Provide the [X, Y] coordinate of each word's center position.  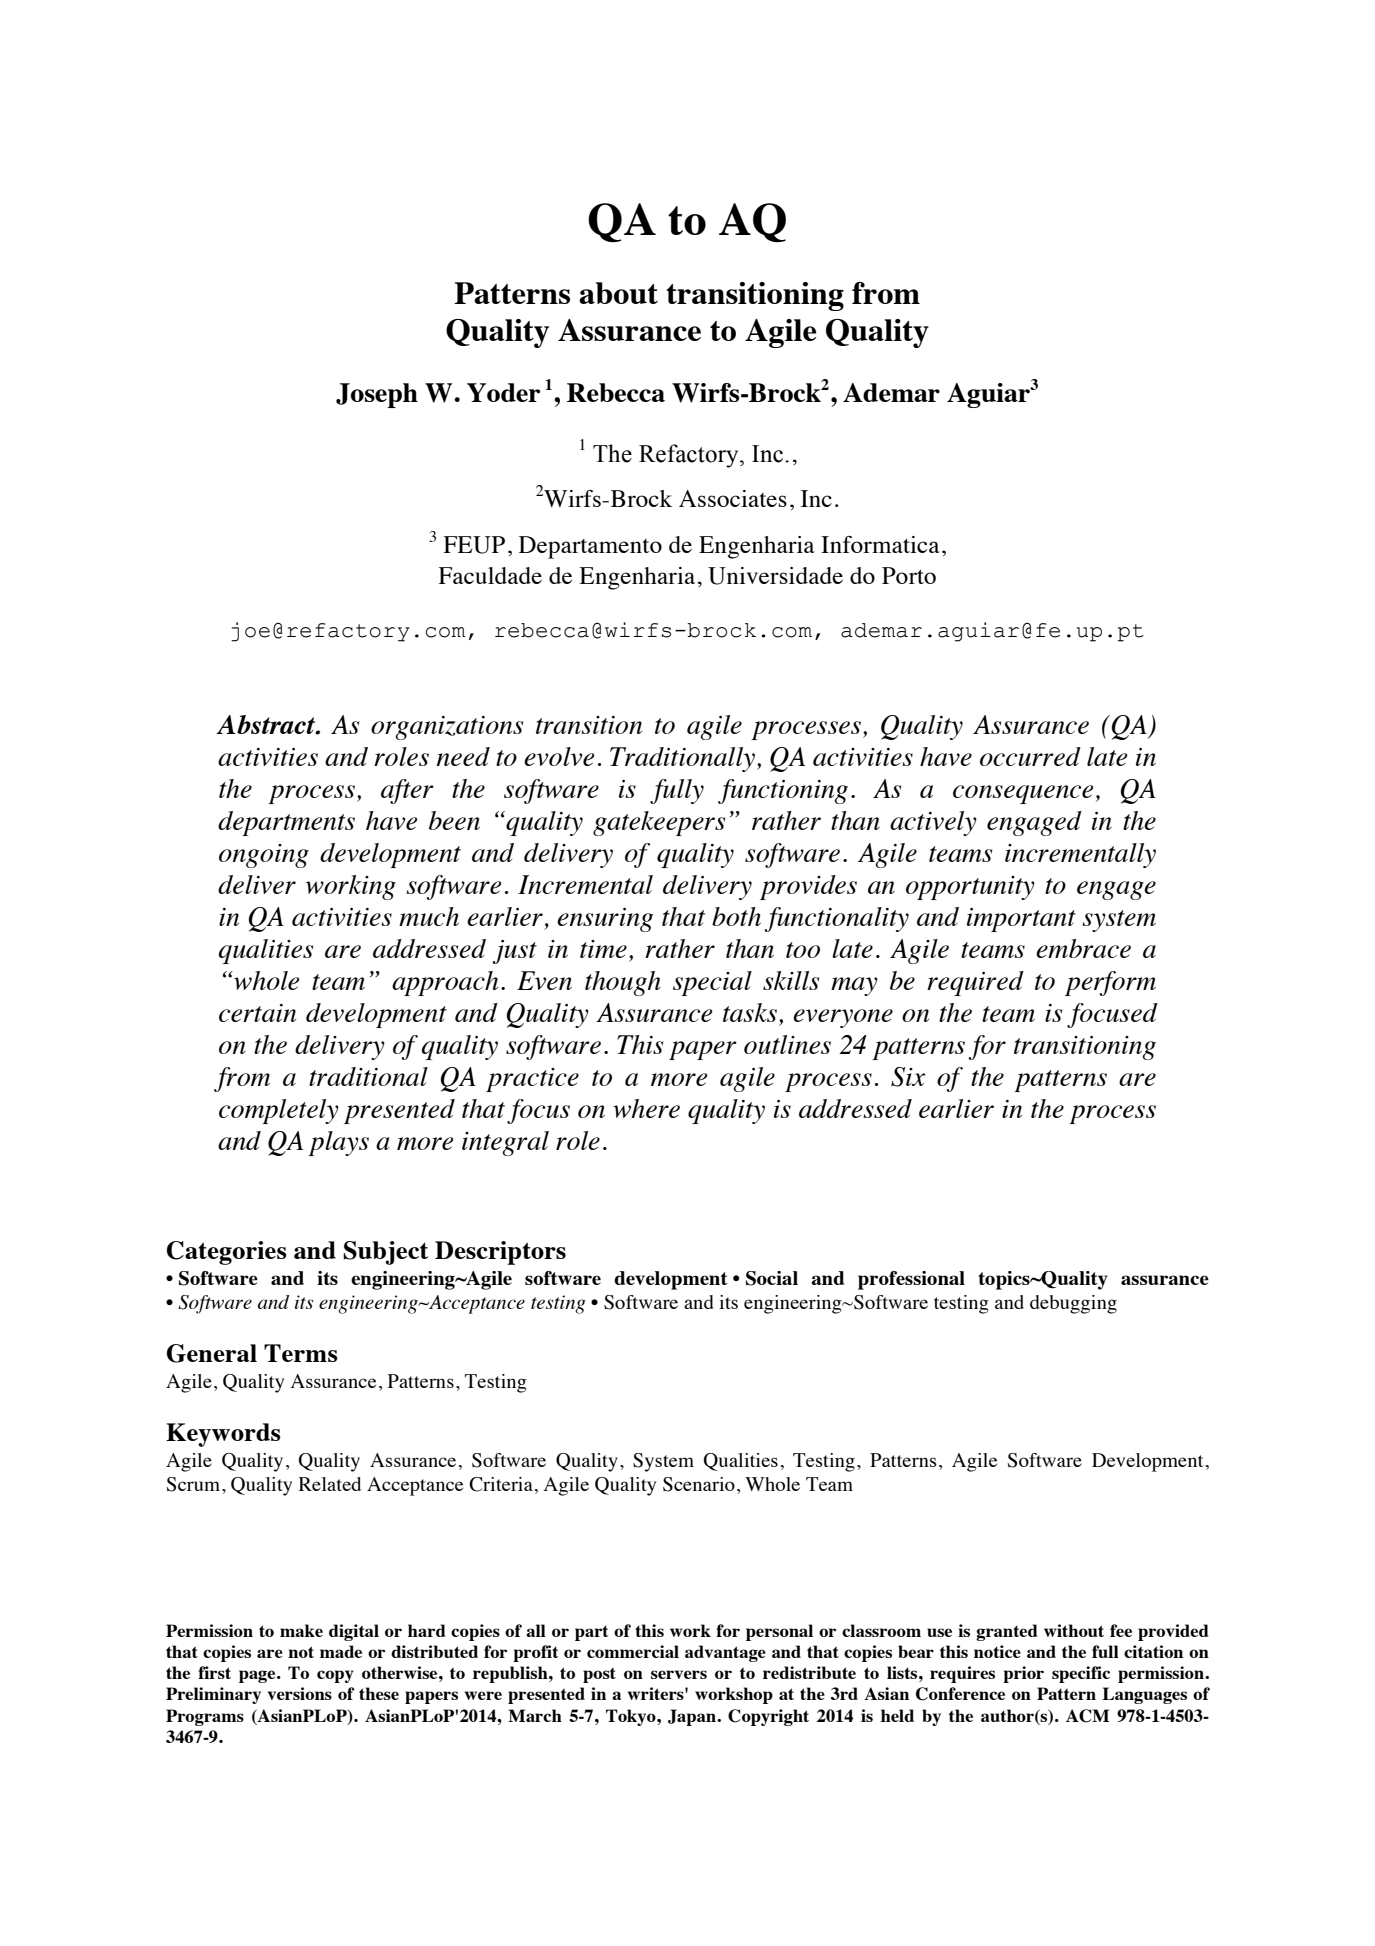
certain [257, 1013]
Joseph [377, 395]
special [712, 983]
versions [300, 1693]
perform [1110, 983]
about [618, 293]
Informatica [880, 544]
